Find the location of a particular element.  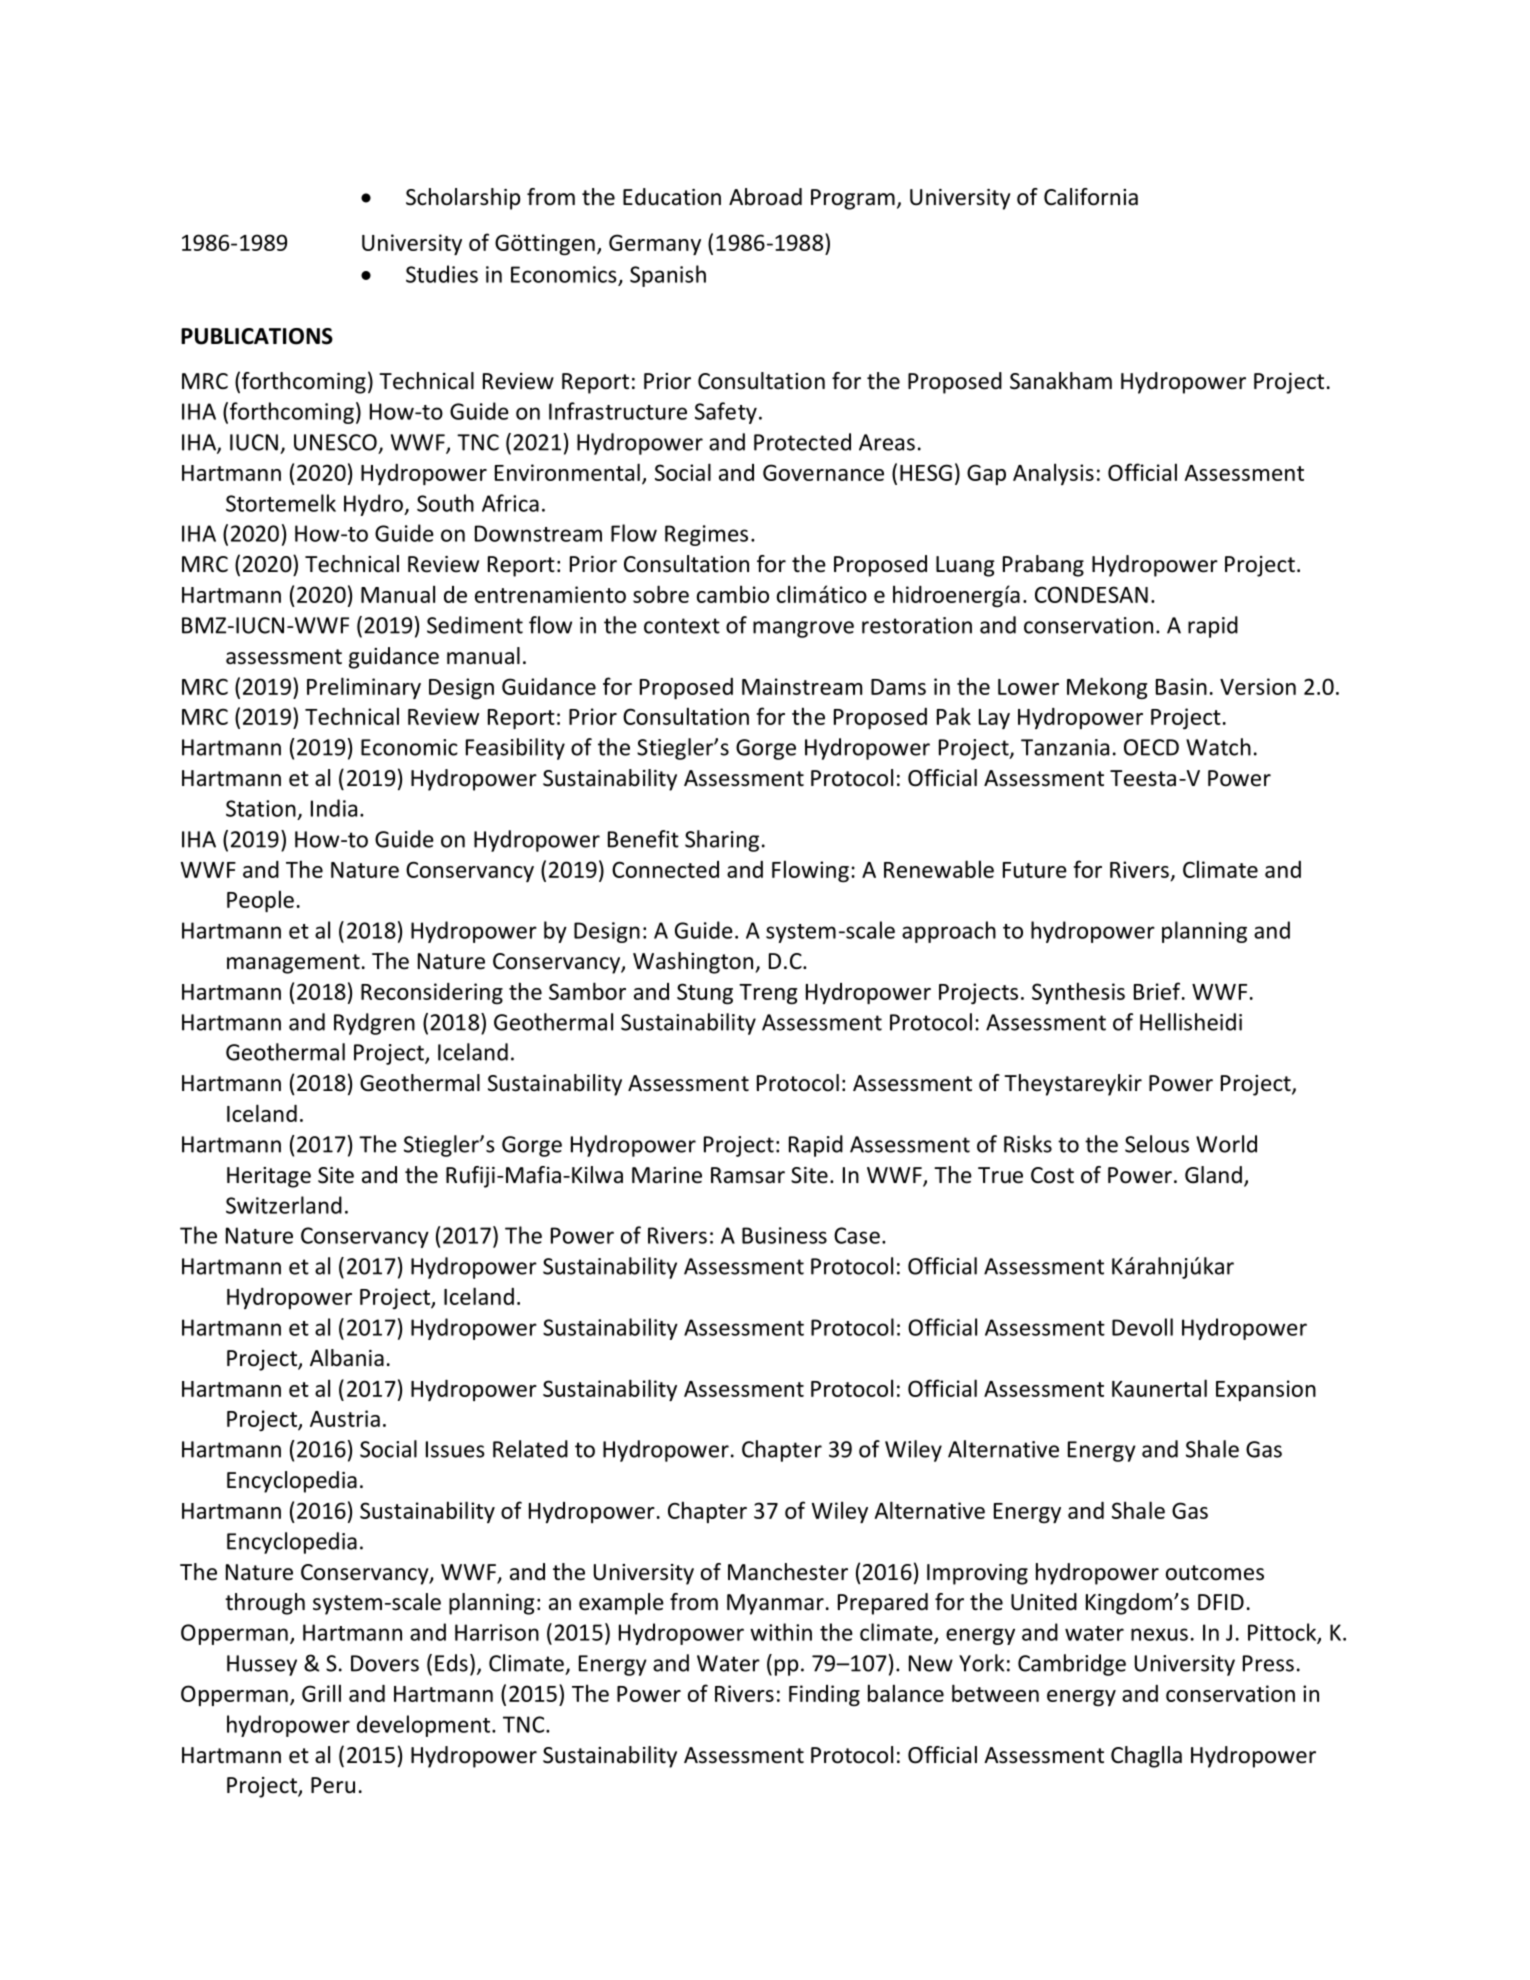

Brief is located at coordinates (1158, 991).
